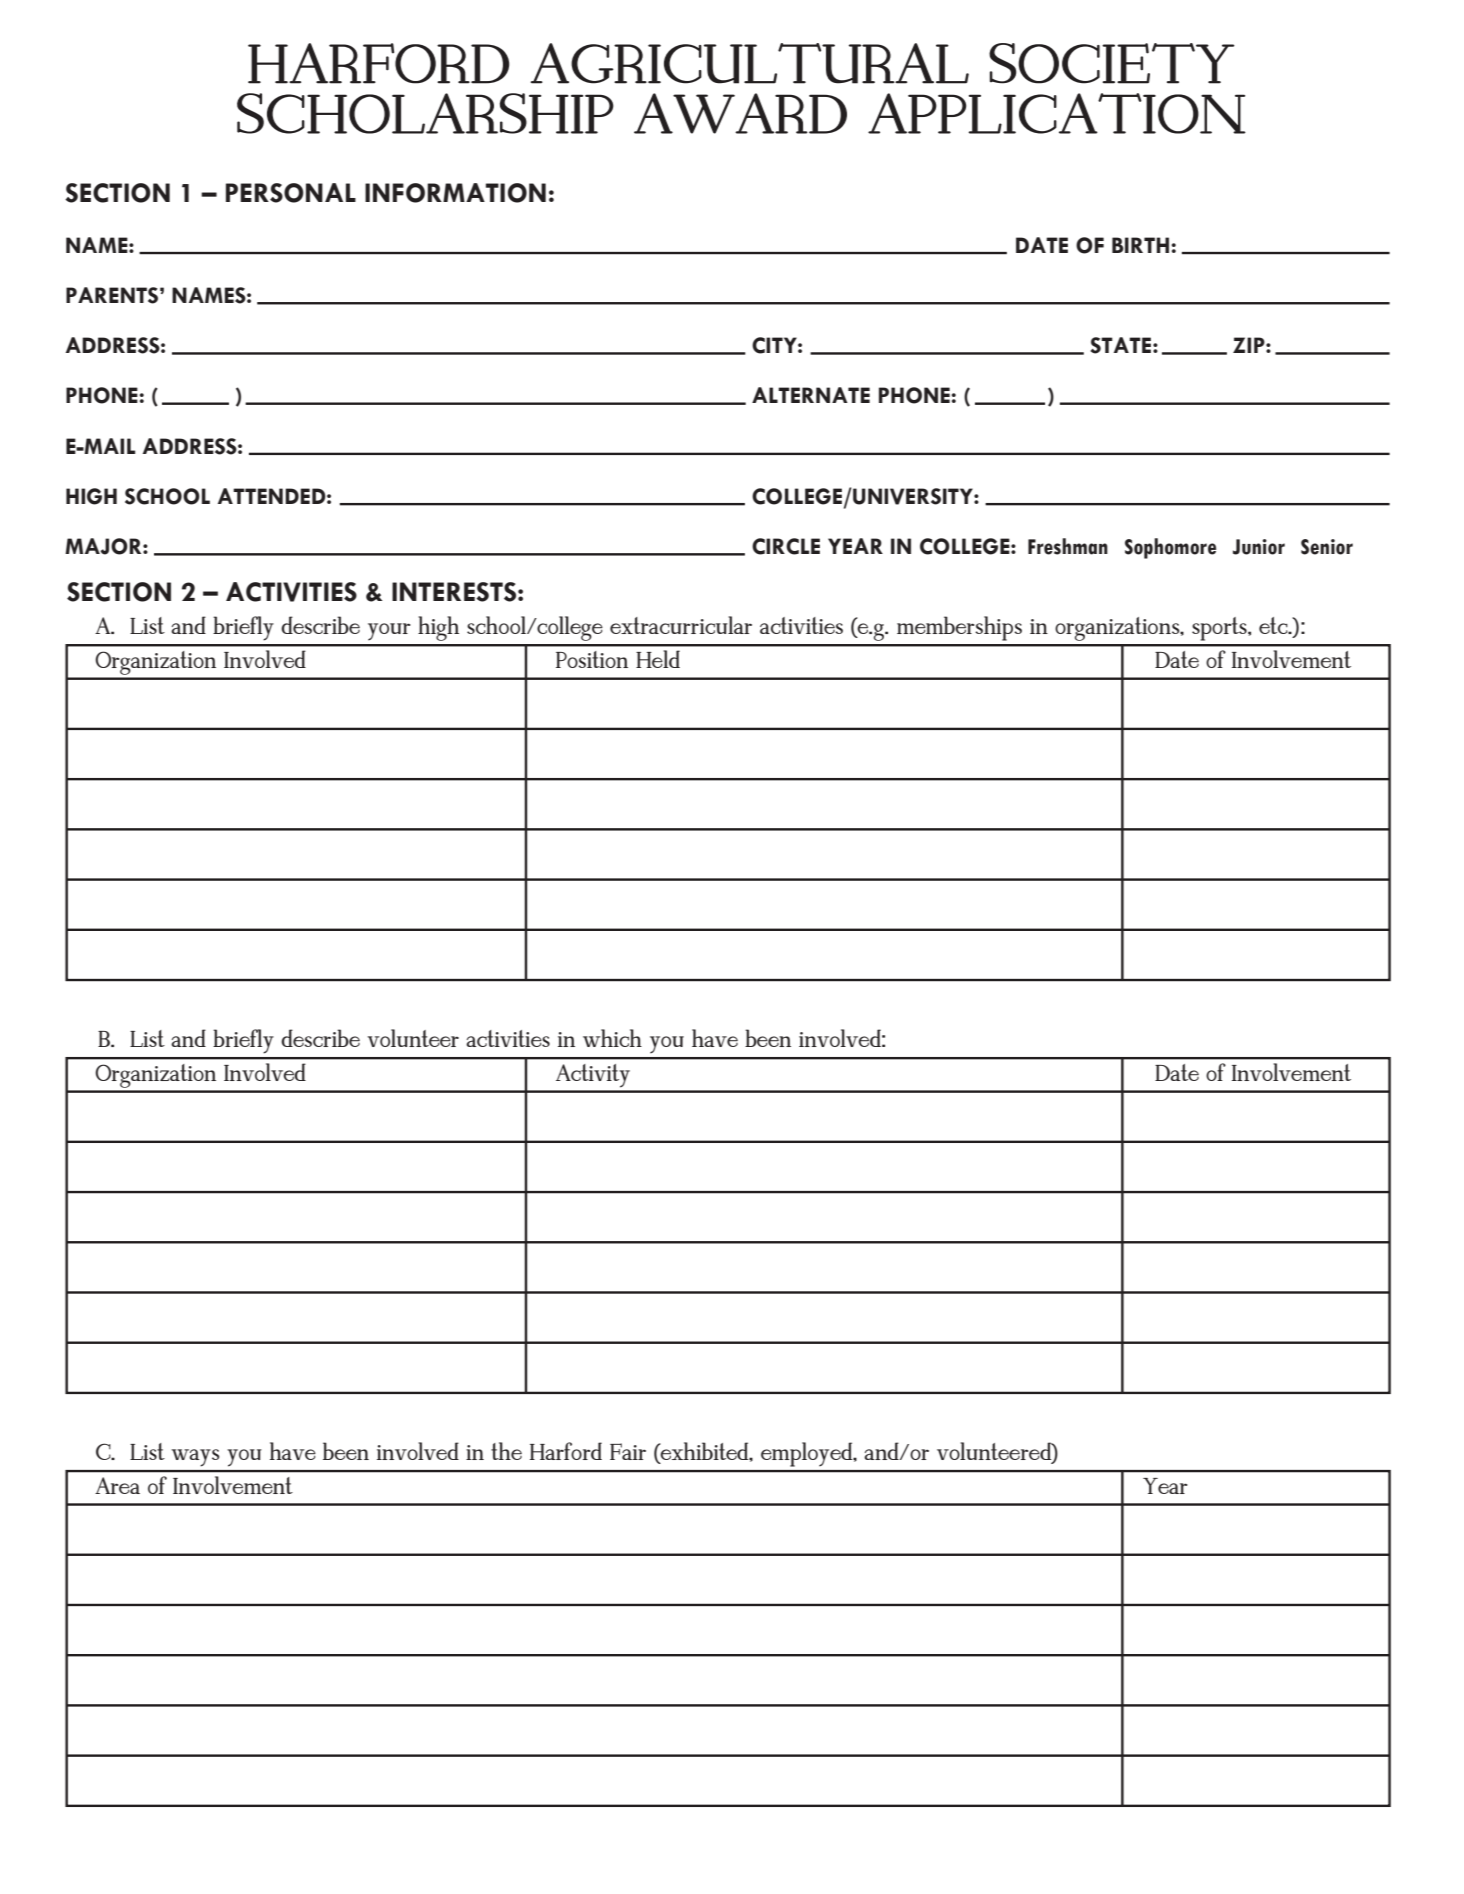 Image resolution: width=1464 pixels, height=1894 pixels. I want to click on Position, so click(592, 659).
